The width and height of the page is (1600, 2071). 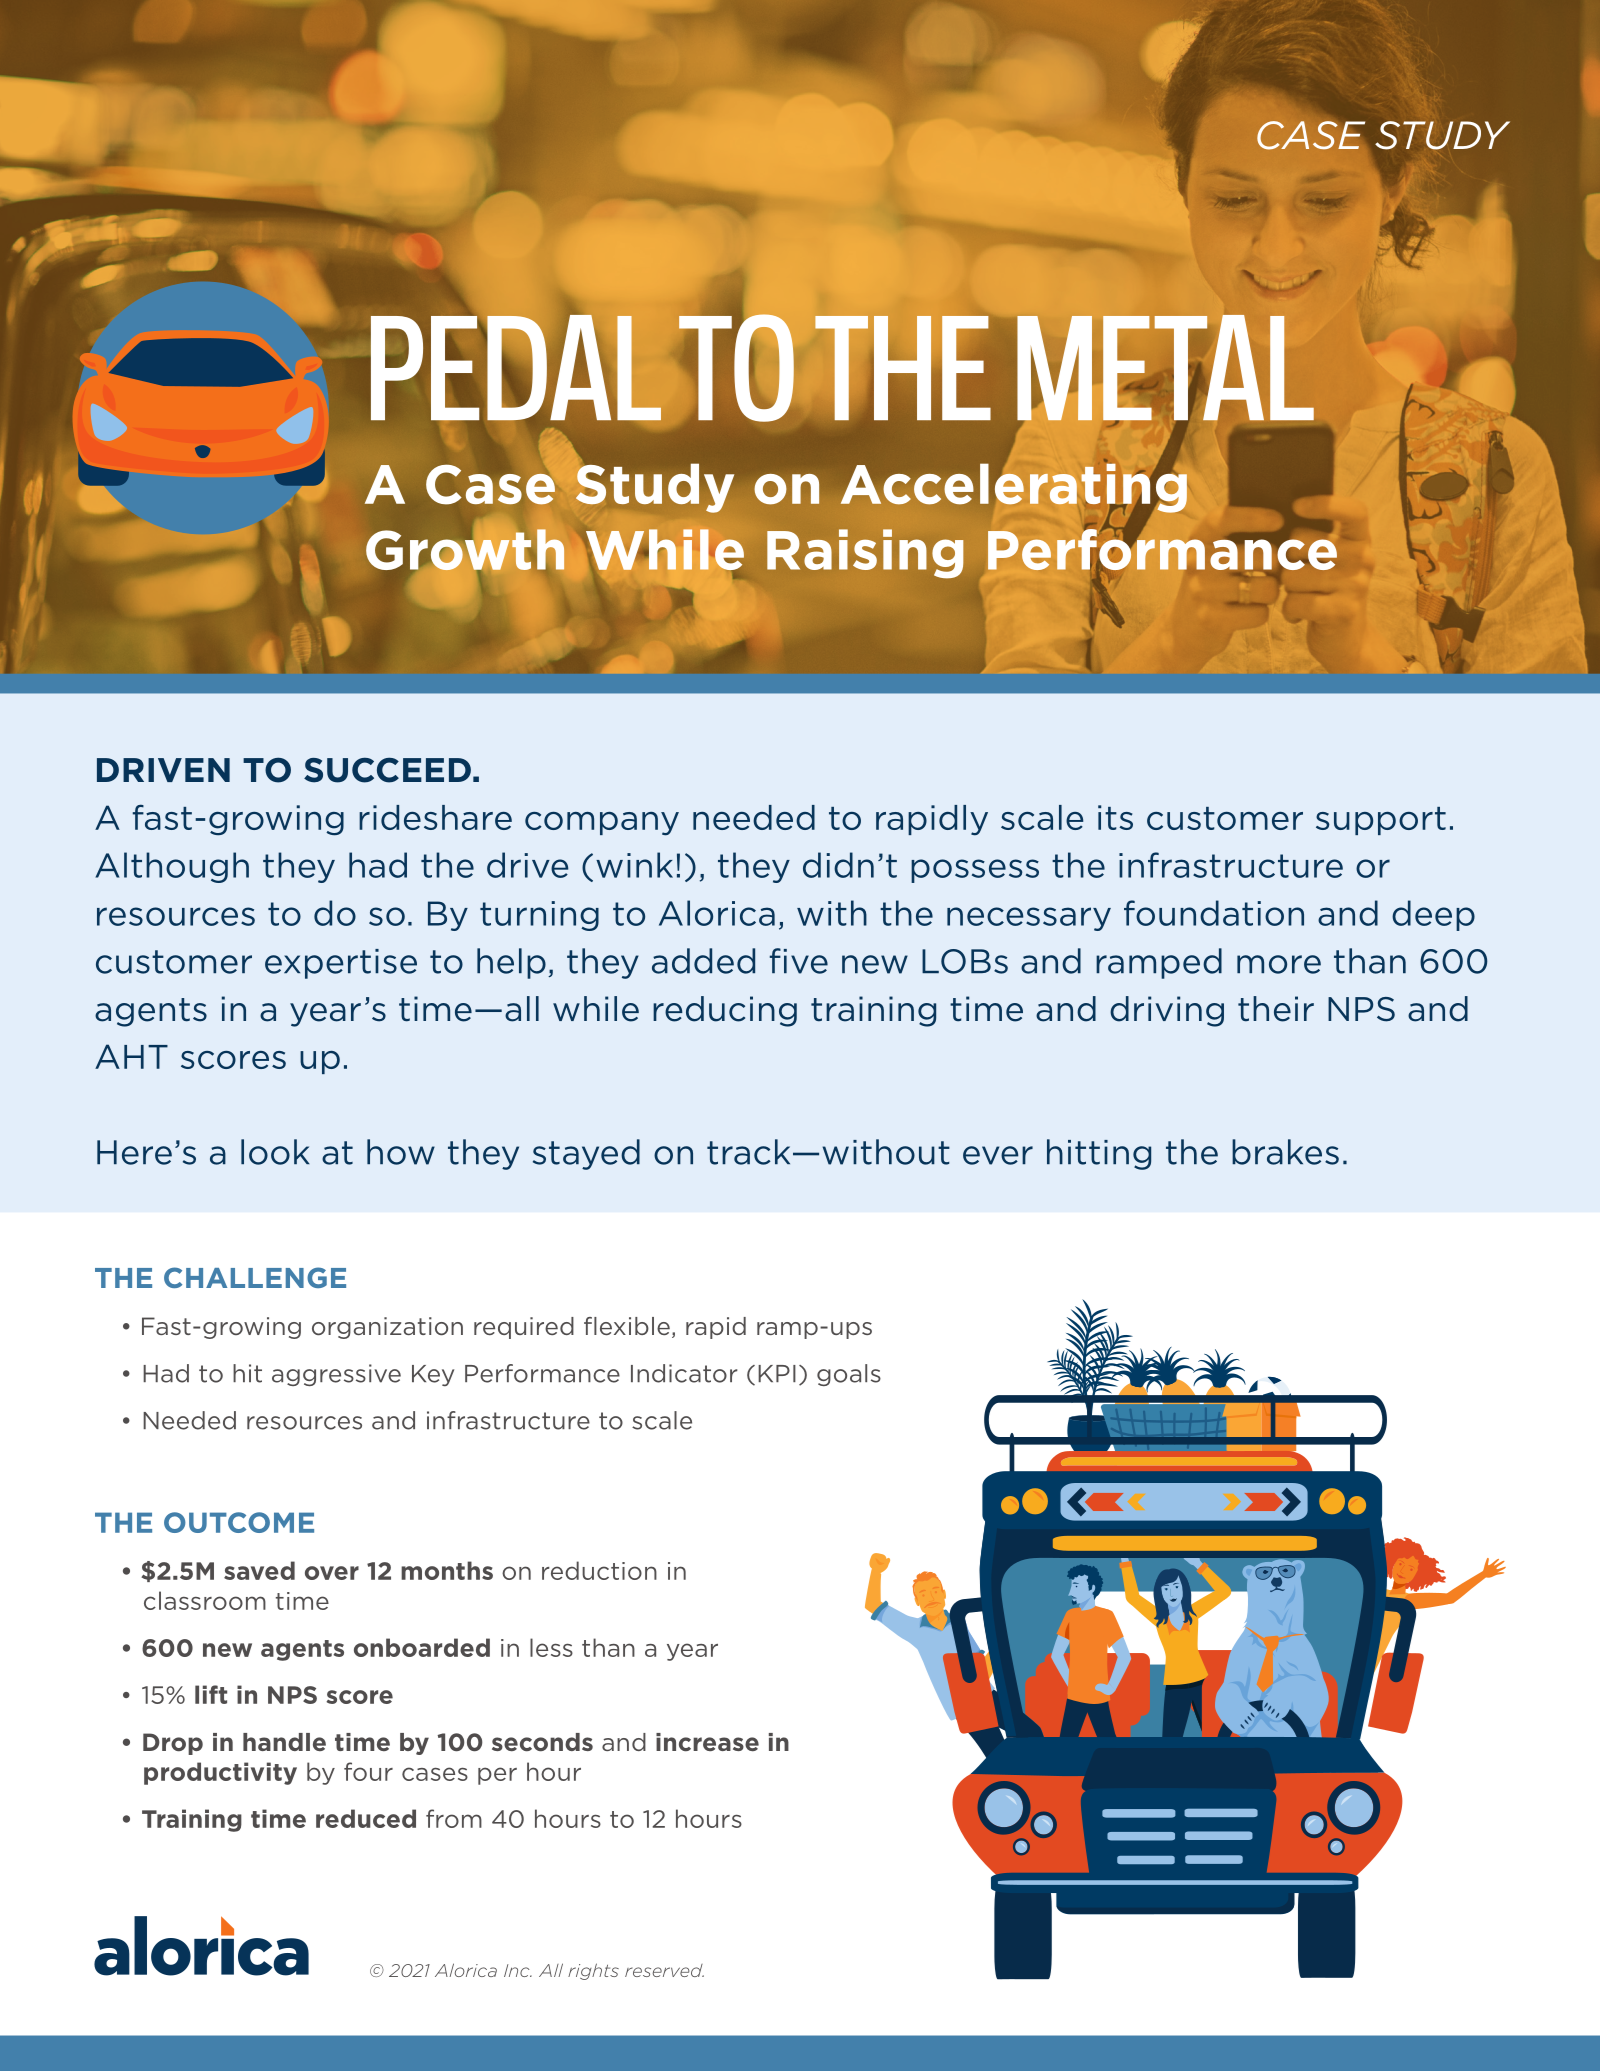 What do you see at coordinates (664, 1970) in the page?
I see `reserved` at bounding box center [664, 1970].
